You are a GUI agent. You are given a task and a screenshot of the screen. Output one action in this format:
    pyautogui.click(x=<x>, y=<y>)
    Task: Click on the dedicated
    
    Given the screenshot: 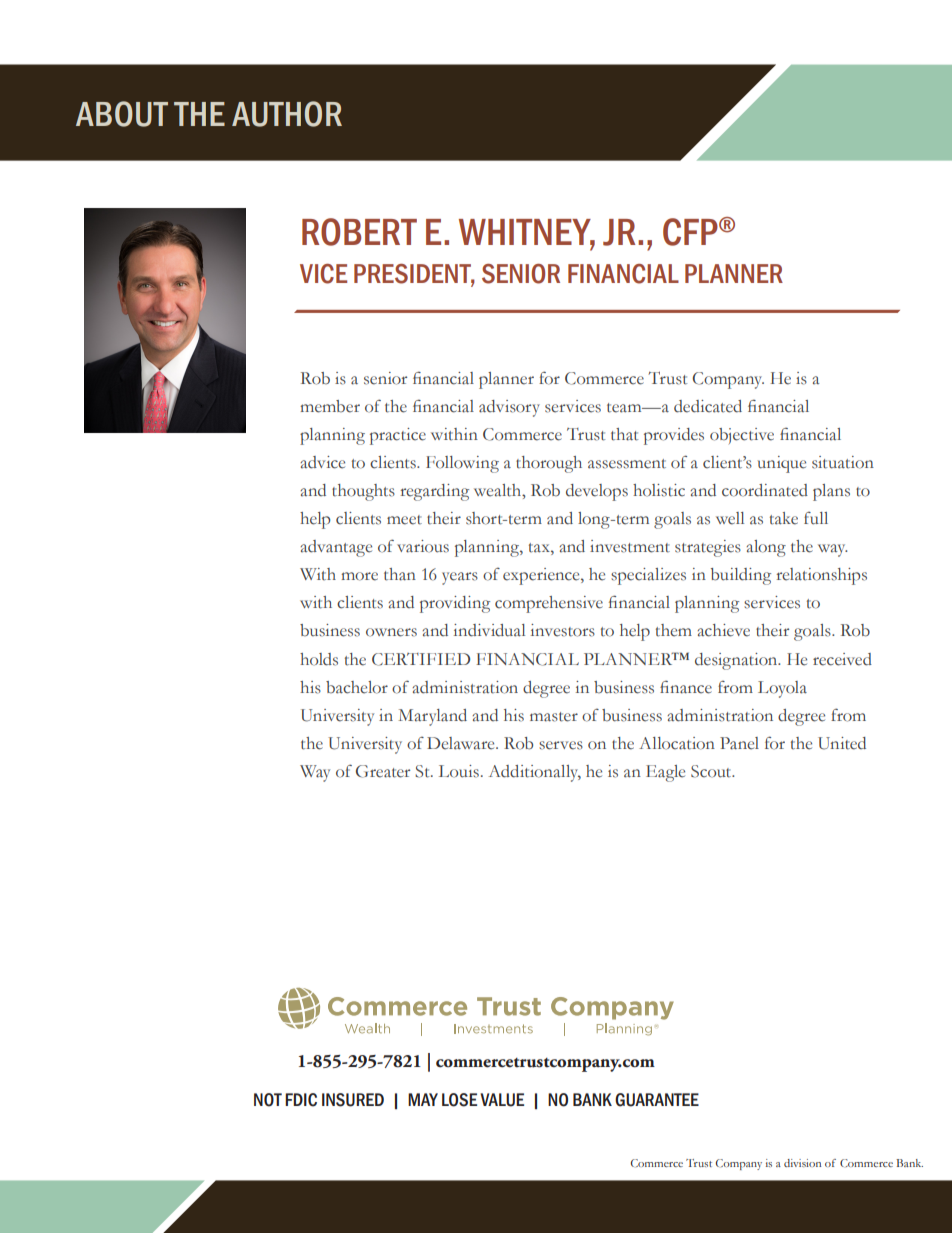 What is the action you would take?
    pyautogui.click(x=708, y=406)
